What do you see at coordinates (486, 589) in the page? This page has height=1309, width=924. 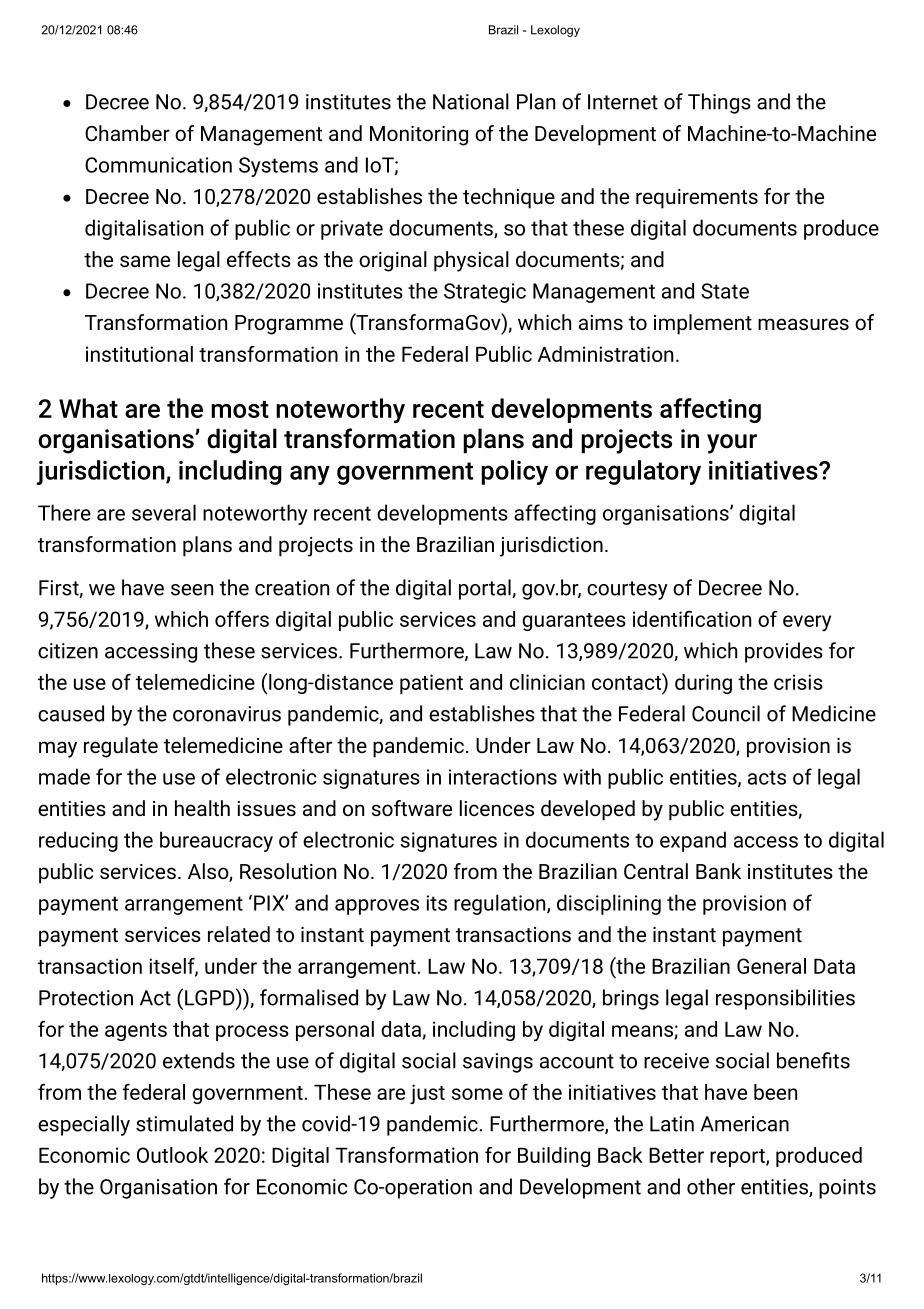 I see `portal` at bounding box center [486, 589].
